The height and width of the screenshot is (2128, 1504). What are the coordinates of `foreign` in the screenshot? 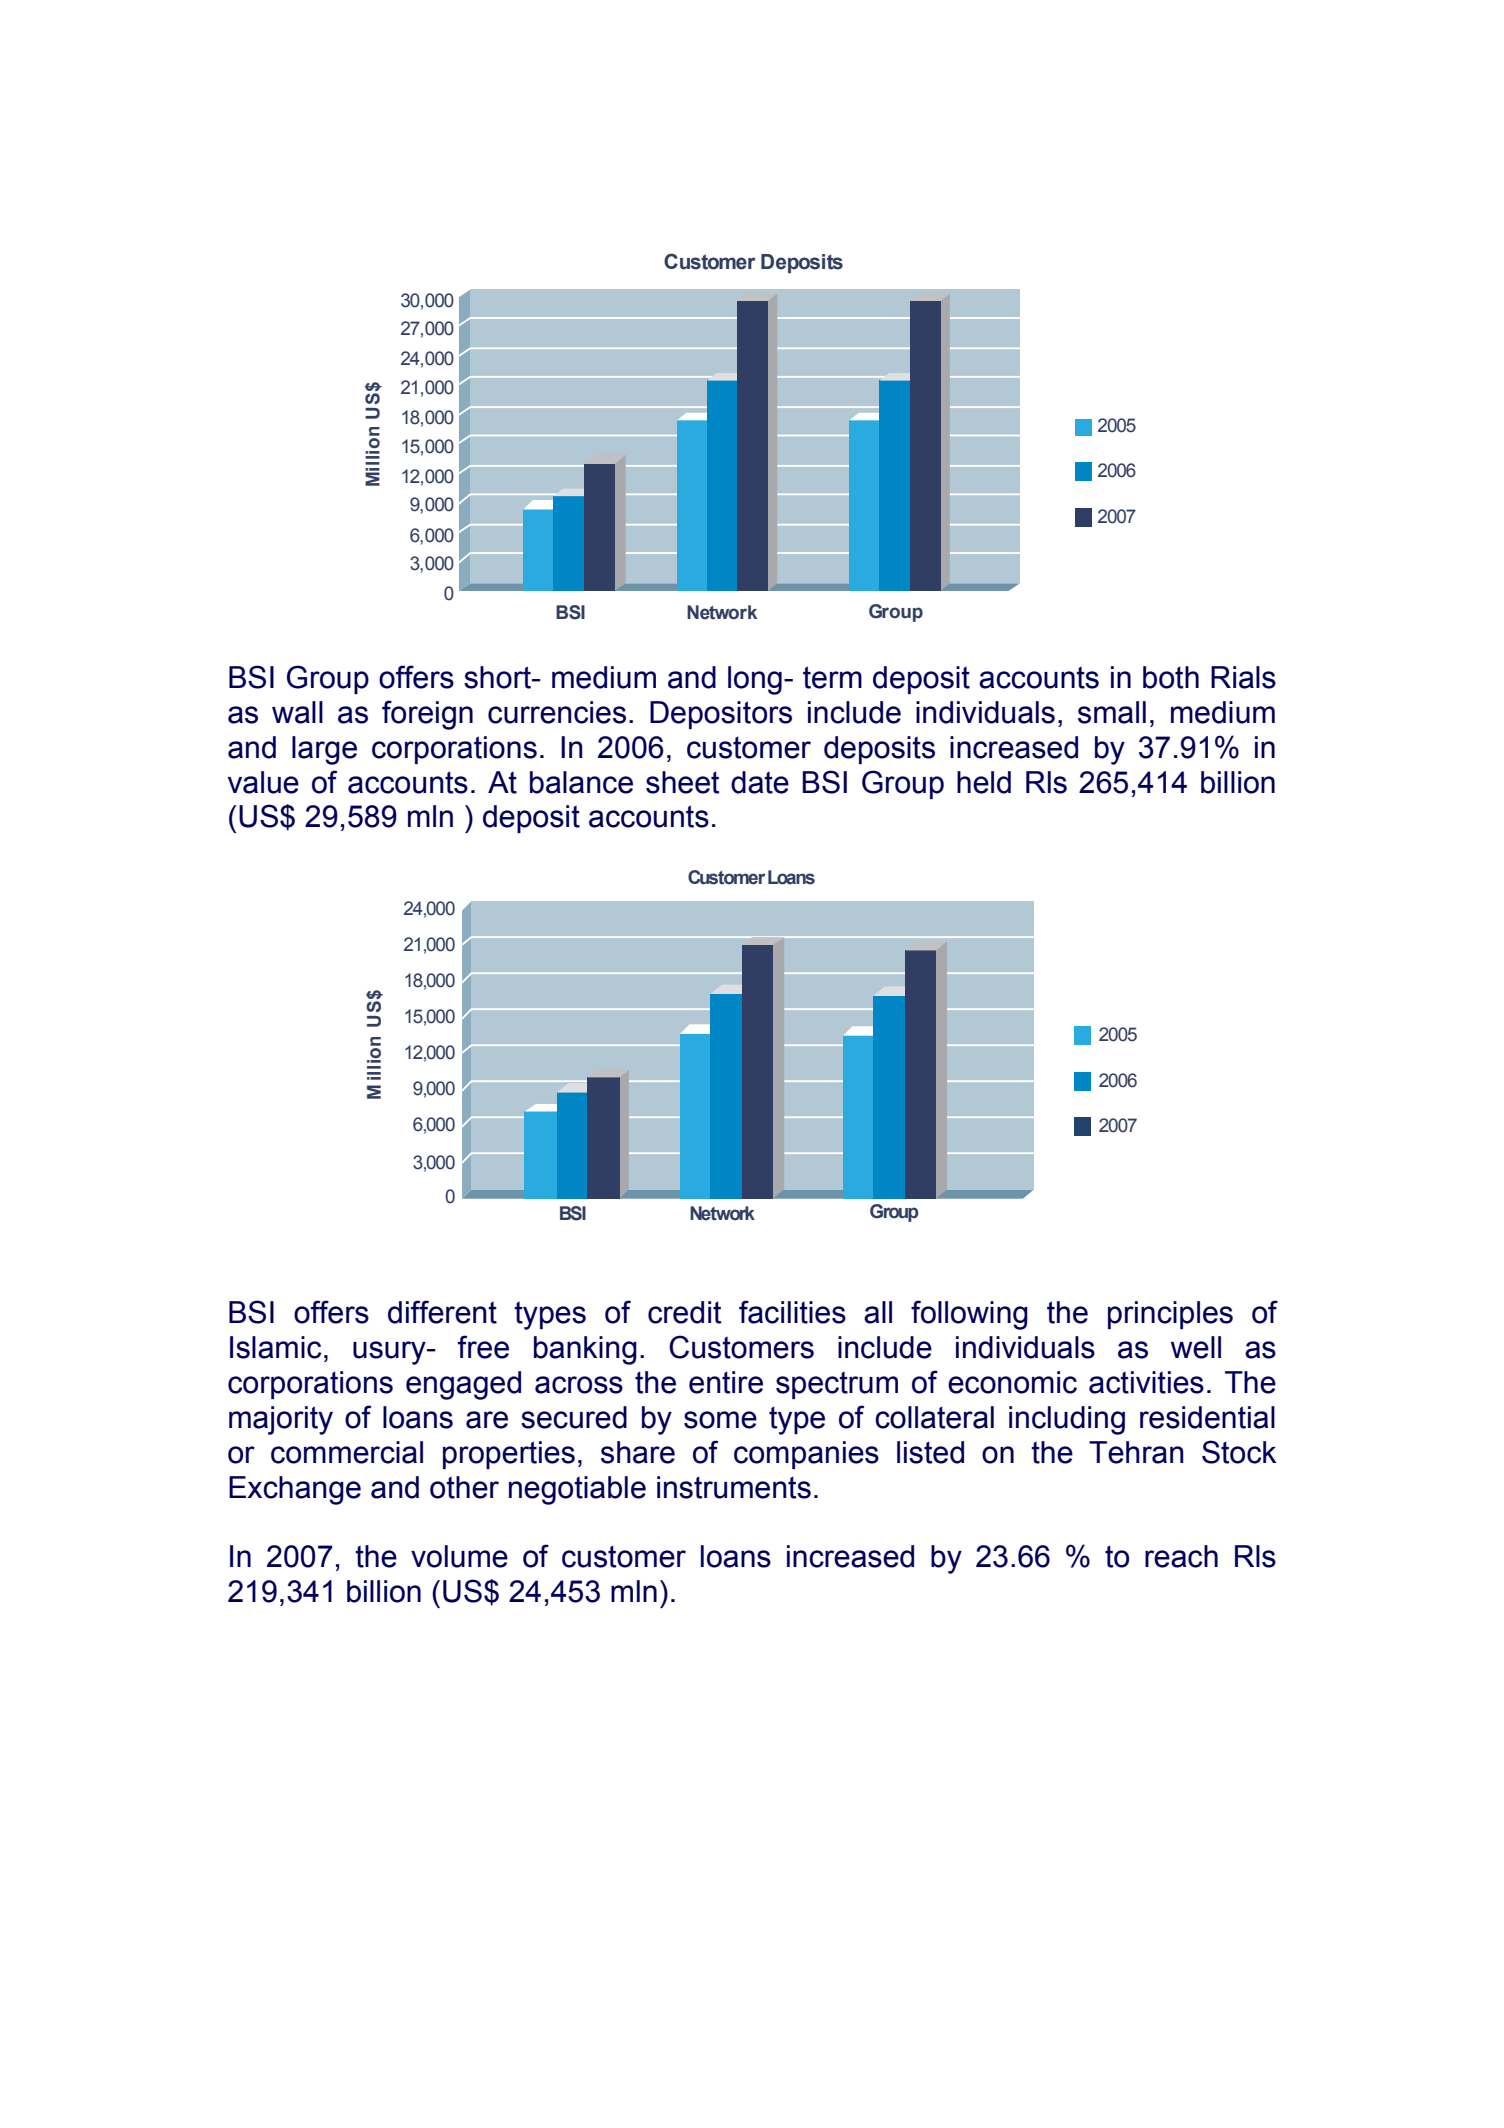 It's located at (427, 715).
